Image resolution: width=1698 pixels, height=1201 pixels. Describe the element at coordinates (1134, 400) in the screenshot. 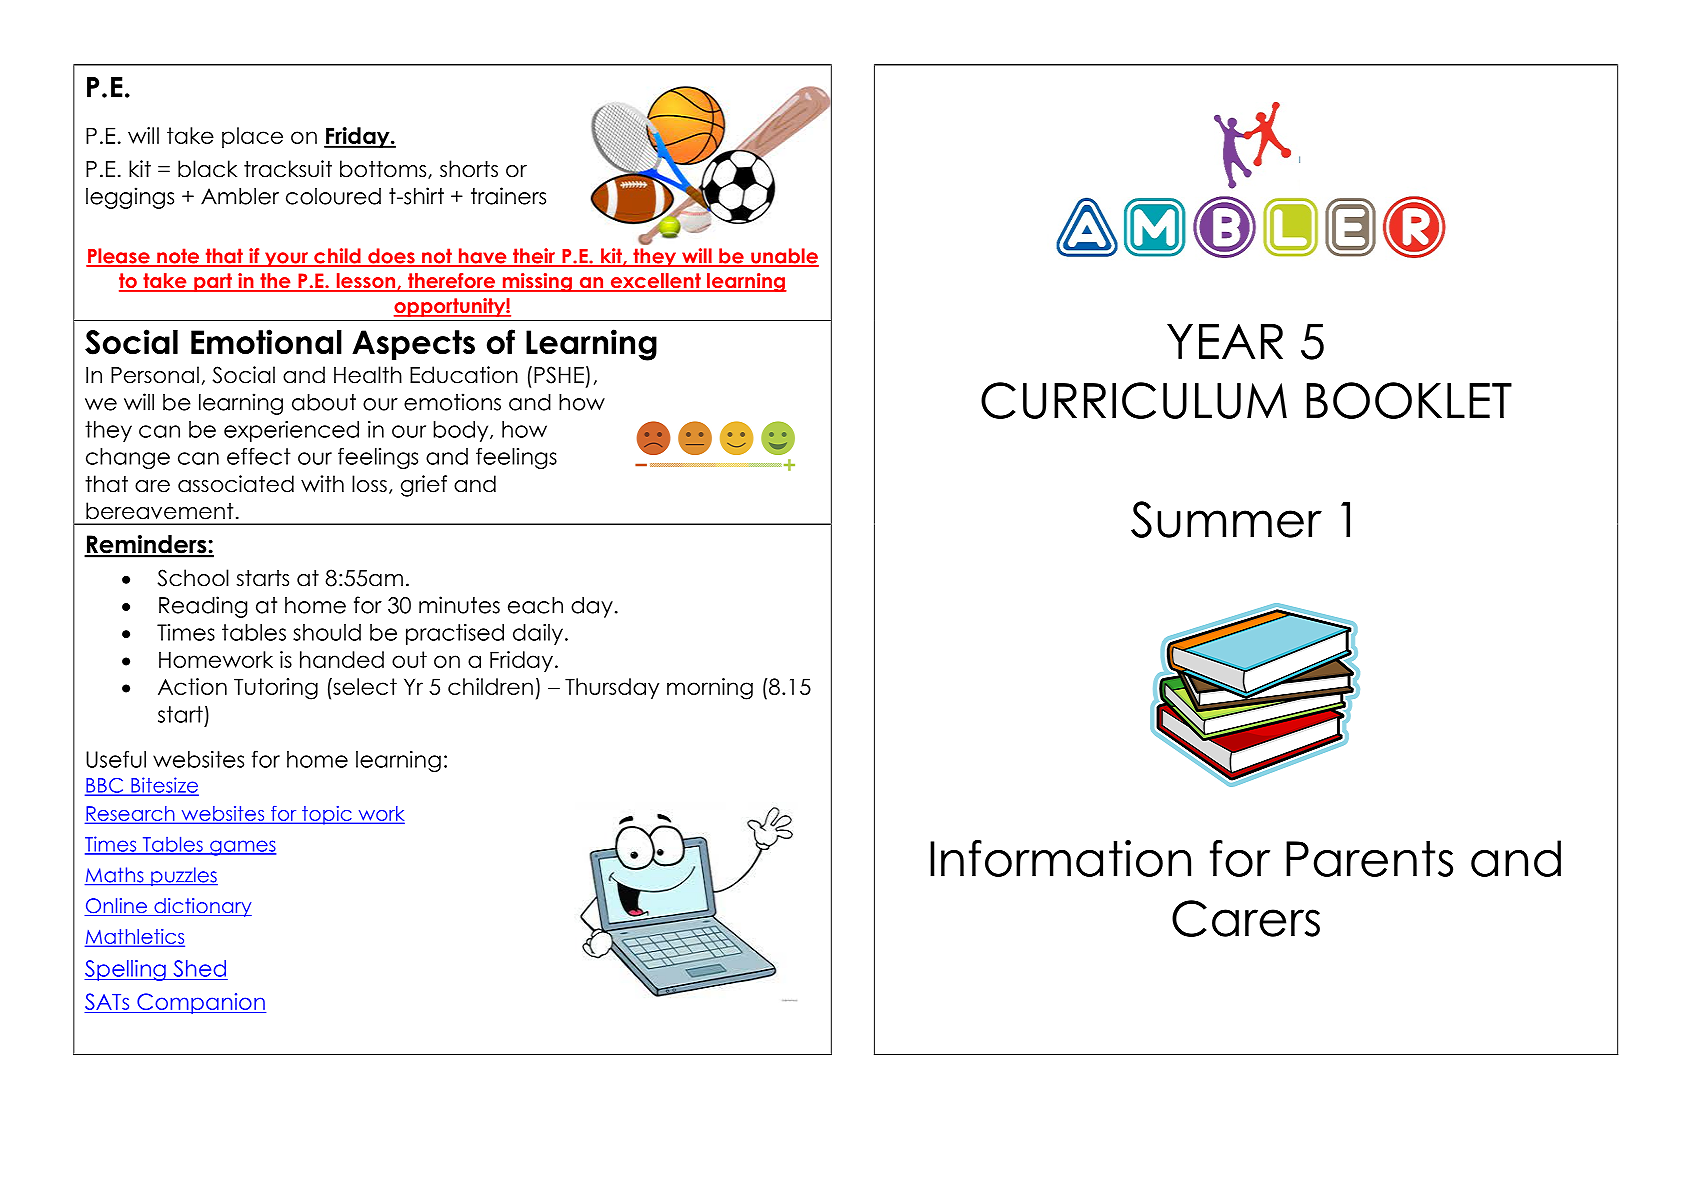

I see `CURRICULUM` at that location.
